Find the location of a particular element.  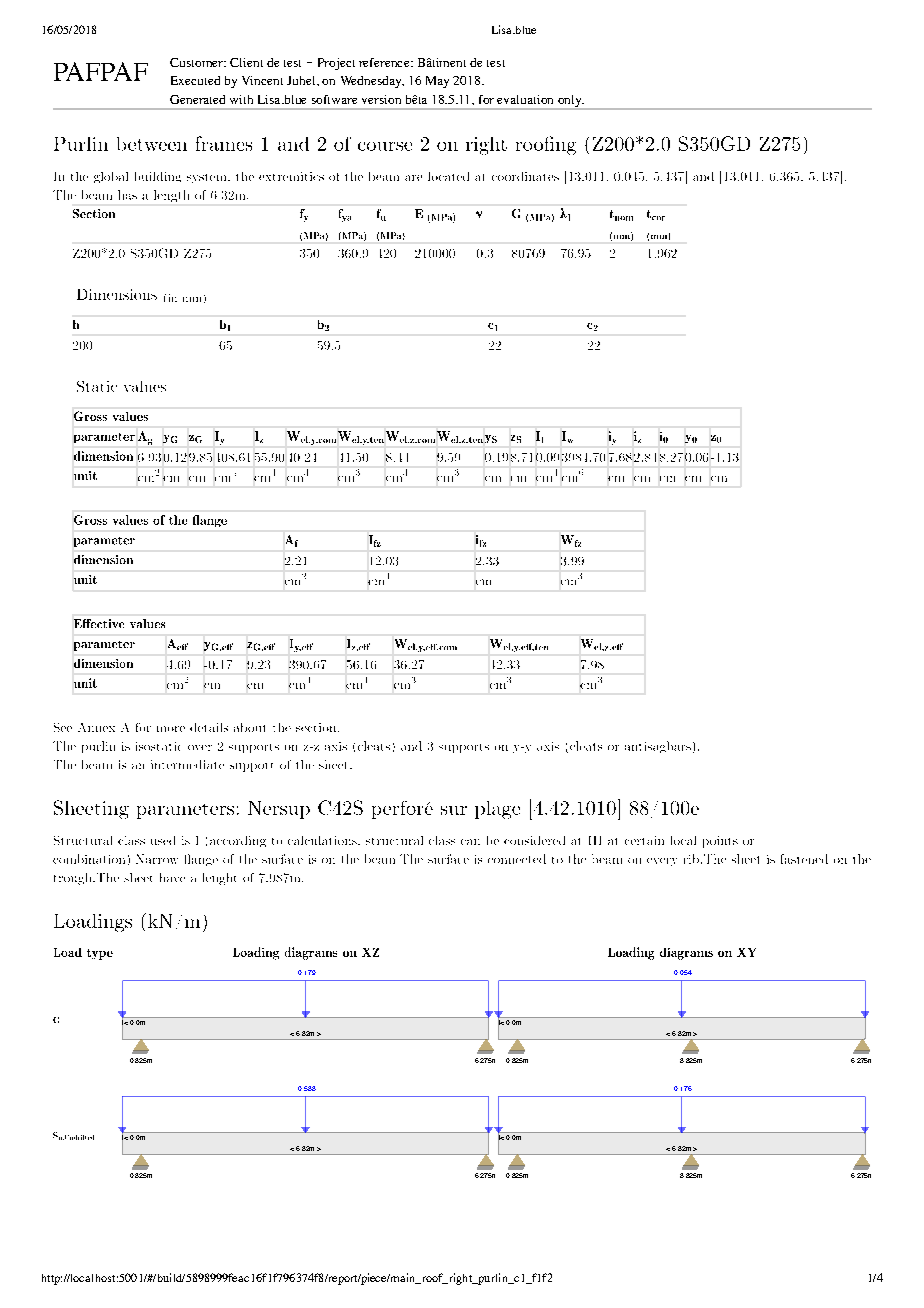

May is located at coordinates (437, 82).
